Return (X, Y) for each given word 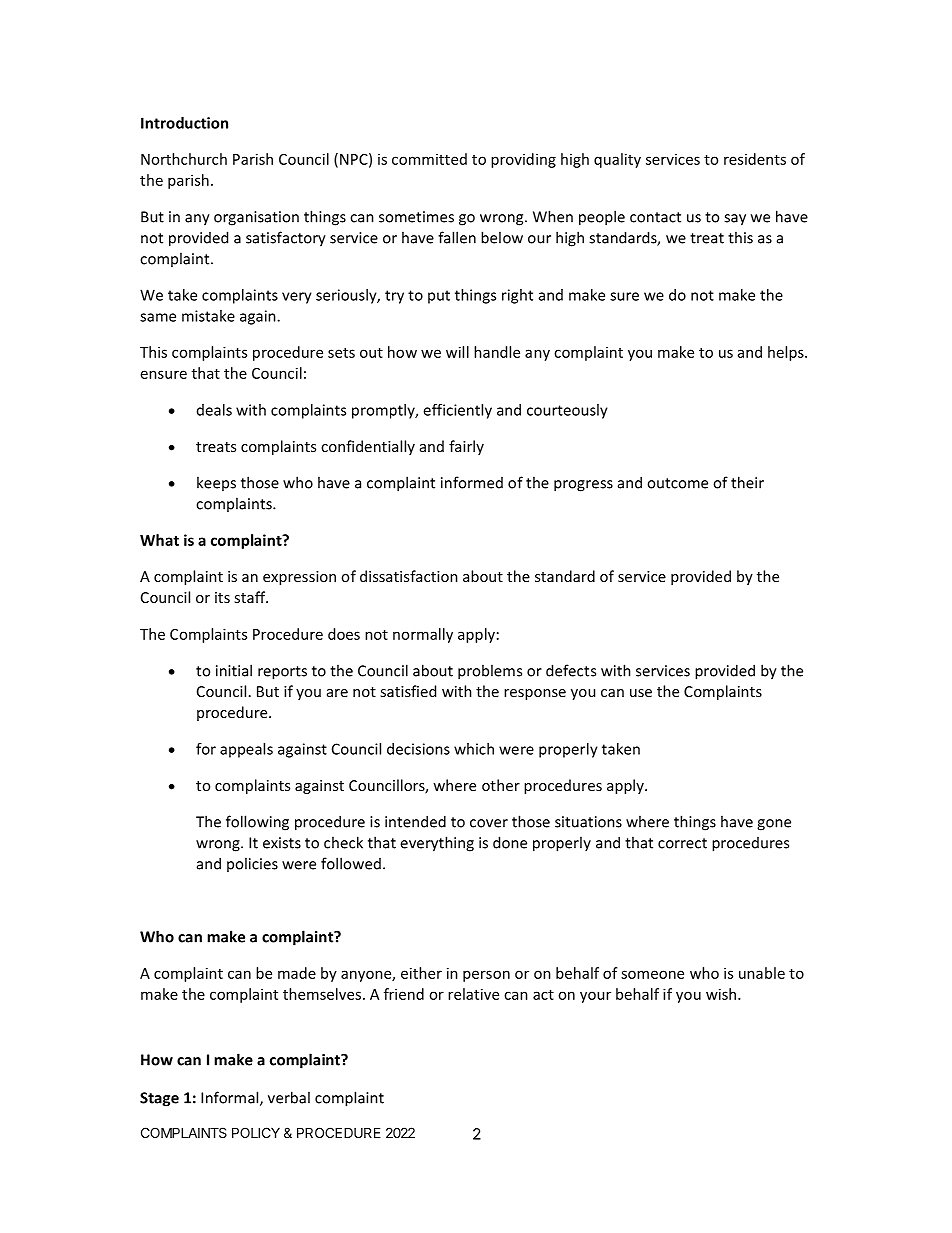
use (641, 693)
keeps (216, 483)
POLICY (256, 1132)
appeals (246, 750)
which (474, 749)
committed (429, 159)
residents (755, 159)
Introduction (184, 123)
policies (252, 864)
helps (787, 353)
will (457, 352)
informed (472, 482)
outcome (677, 483)
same (158, 317)
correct (682, 843)
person (486, 976)
